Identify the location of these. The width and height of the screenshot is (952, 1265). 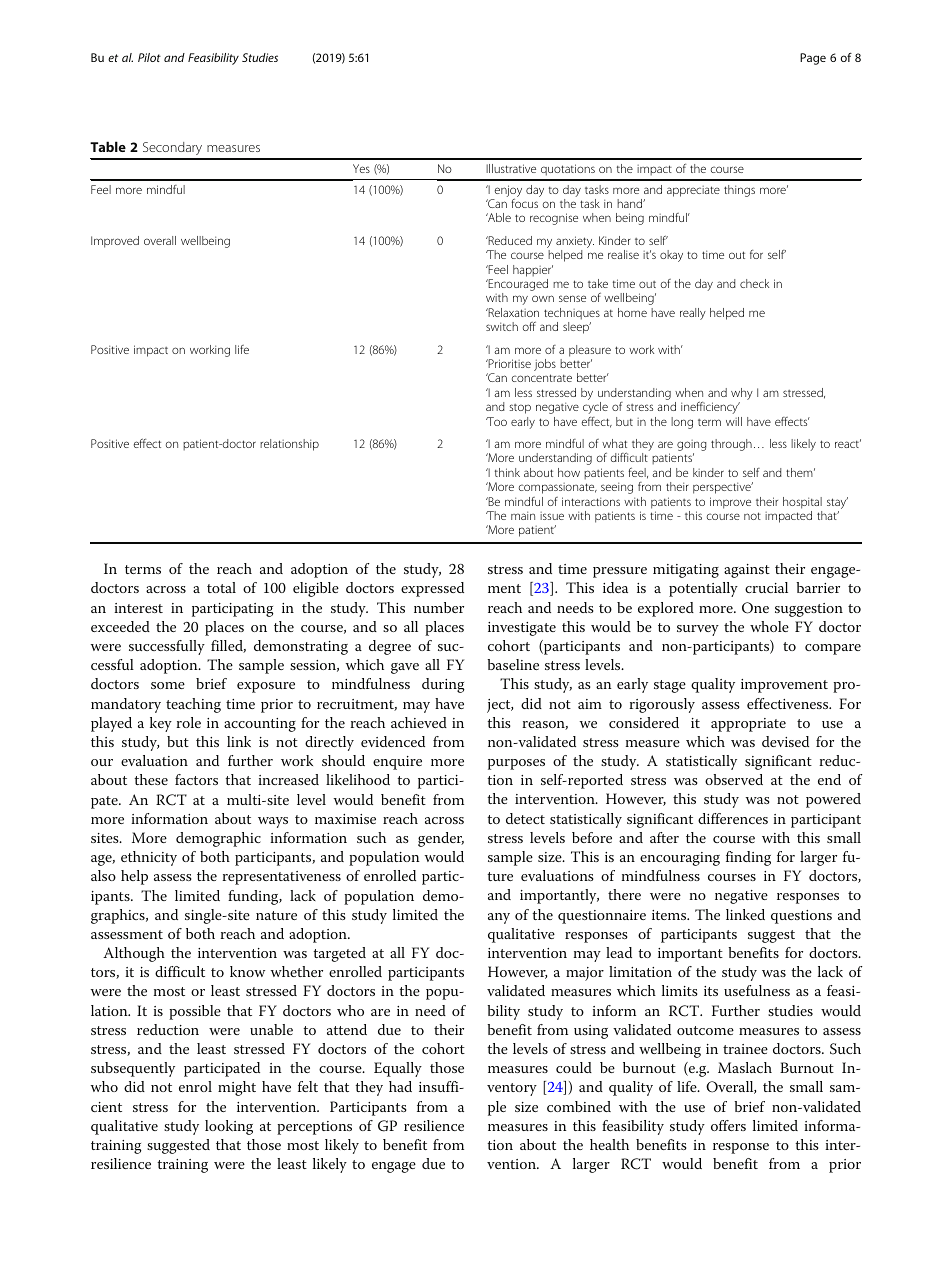
(151, 779).
